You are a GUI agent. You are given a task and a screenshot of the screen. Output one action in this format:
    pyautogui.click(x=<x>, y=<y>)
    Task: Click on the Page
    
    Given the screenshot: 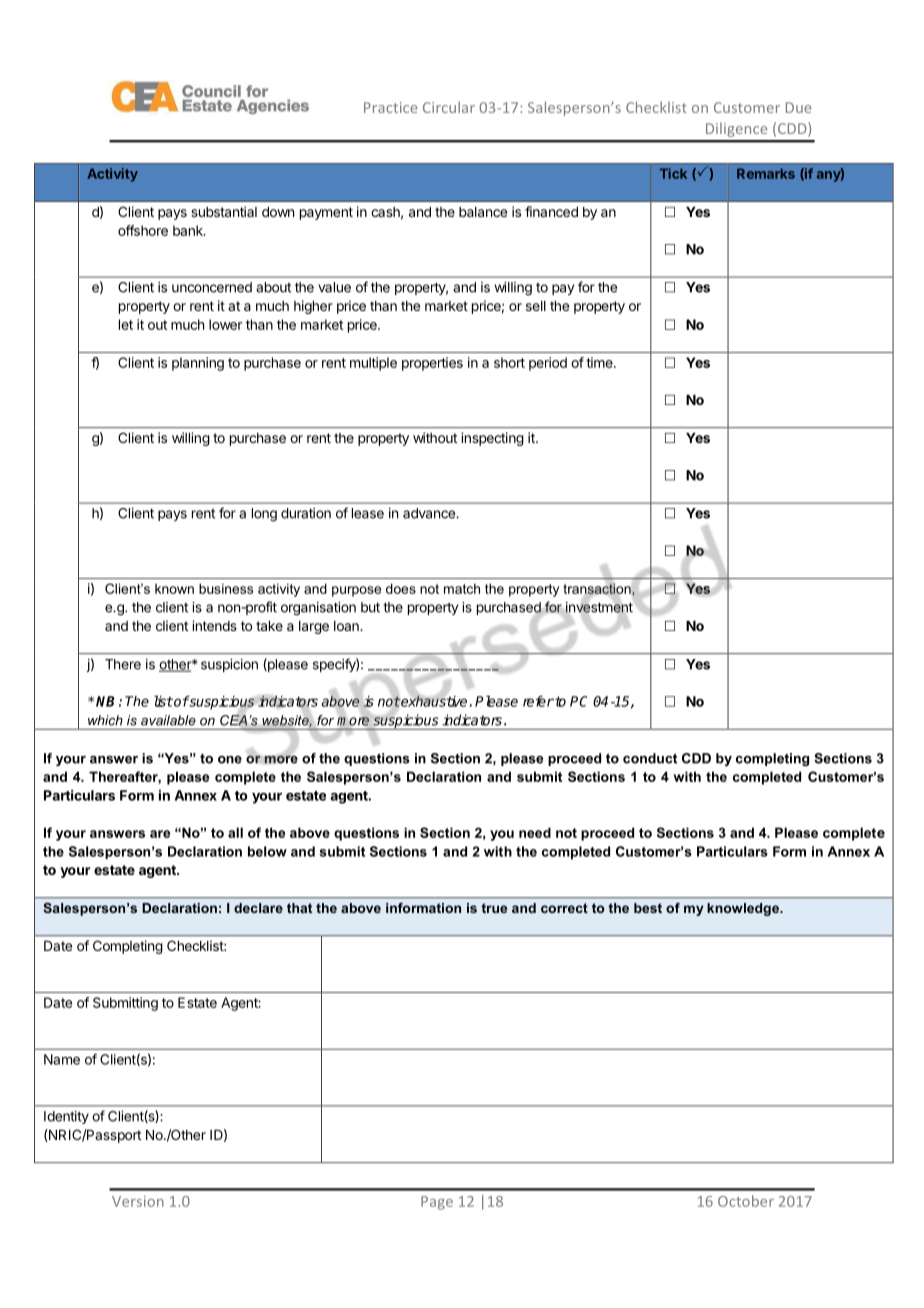 What is the action you would take?
    pyautogui.click(x=437, y=1203)
